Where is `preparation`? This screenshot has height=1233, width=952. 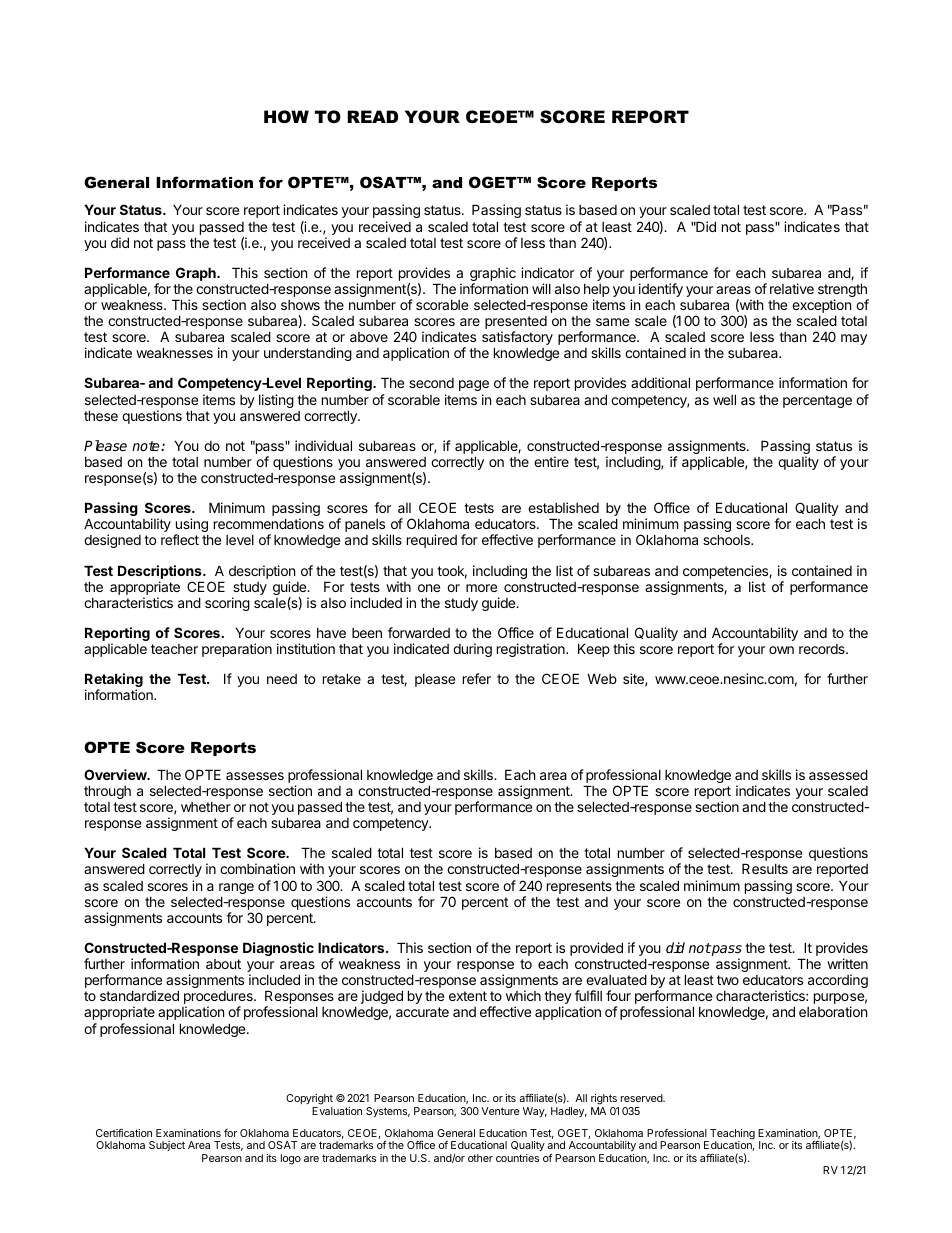 preparation is located at coordinates (237, 650).
